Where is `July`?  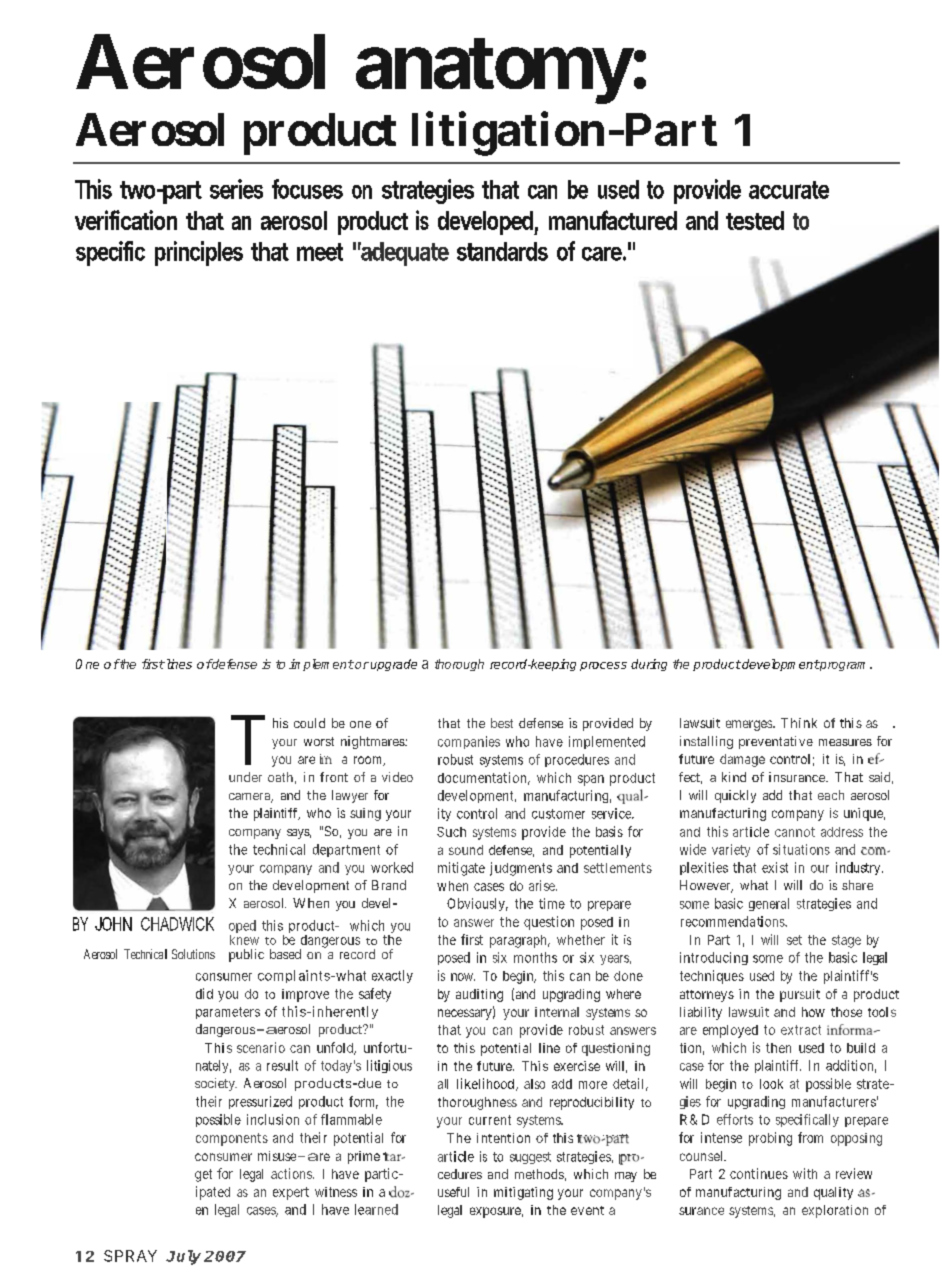
July is located at coordinates (183, 1257).
